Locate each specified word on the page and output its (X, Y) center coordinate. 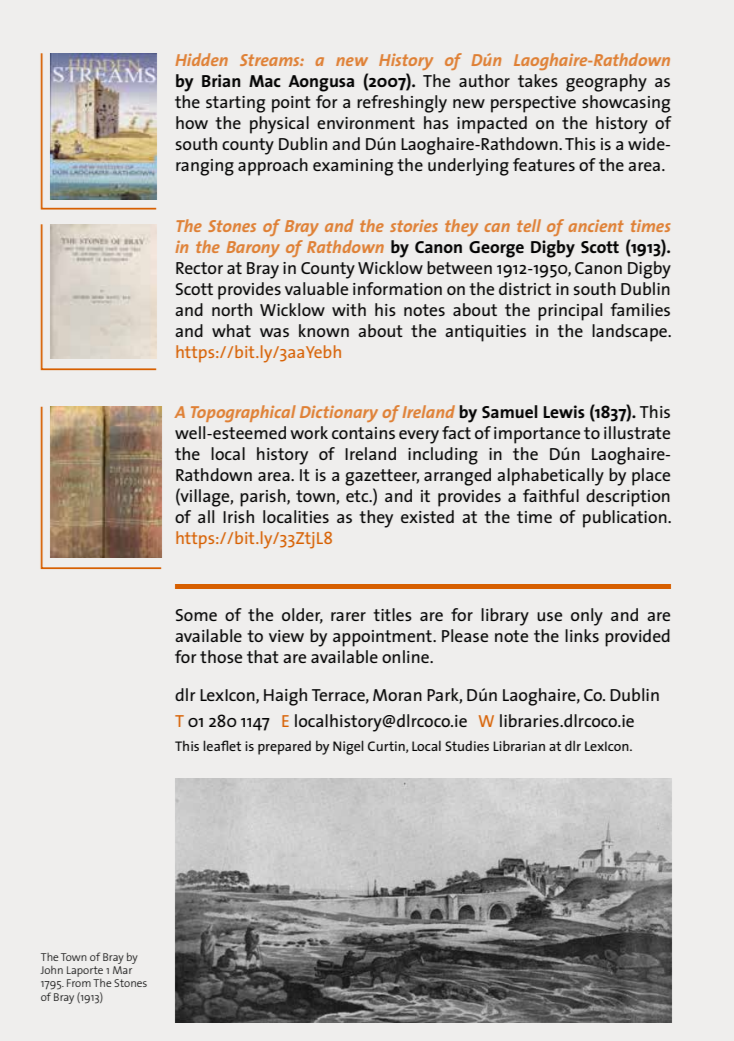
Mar (122, 970)
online (406, 656)
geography (606, 83)
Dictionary (339, 413)
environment (366, 123)
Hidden (201, 59)
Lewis (564, 411)
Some (196, 615)
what (231, 330)
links (582, 635)
